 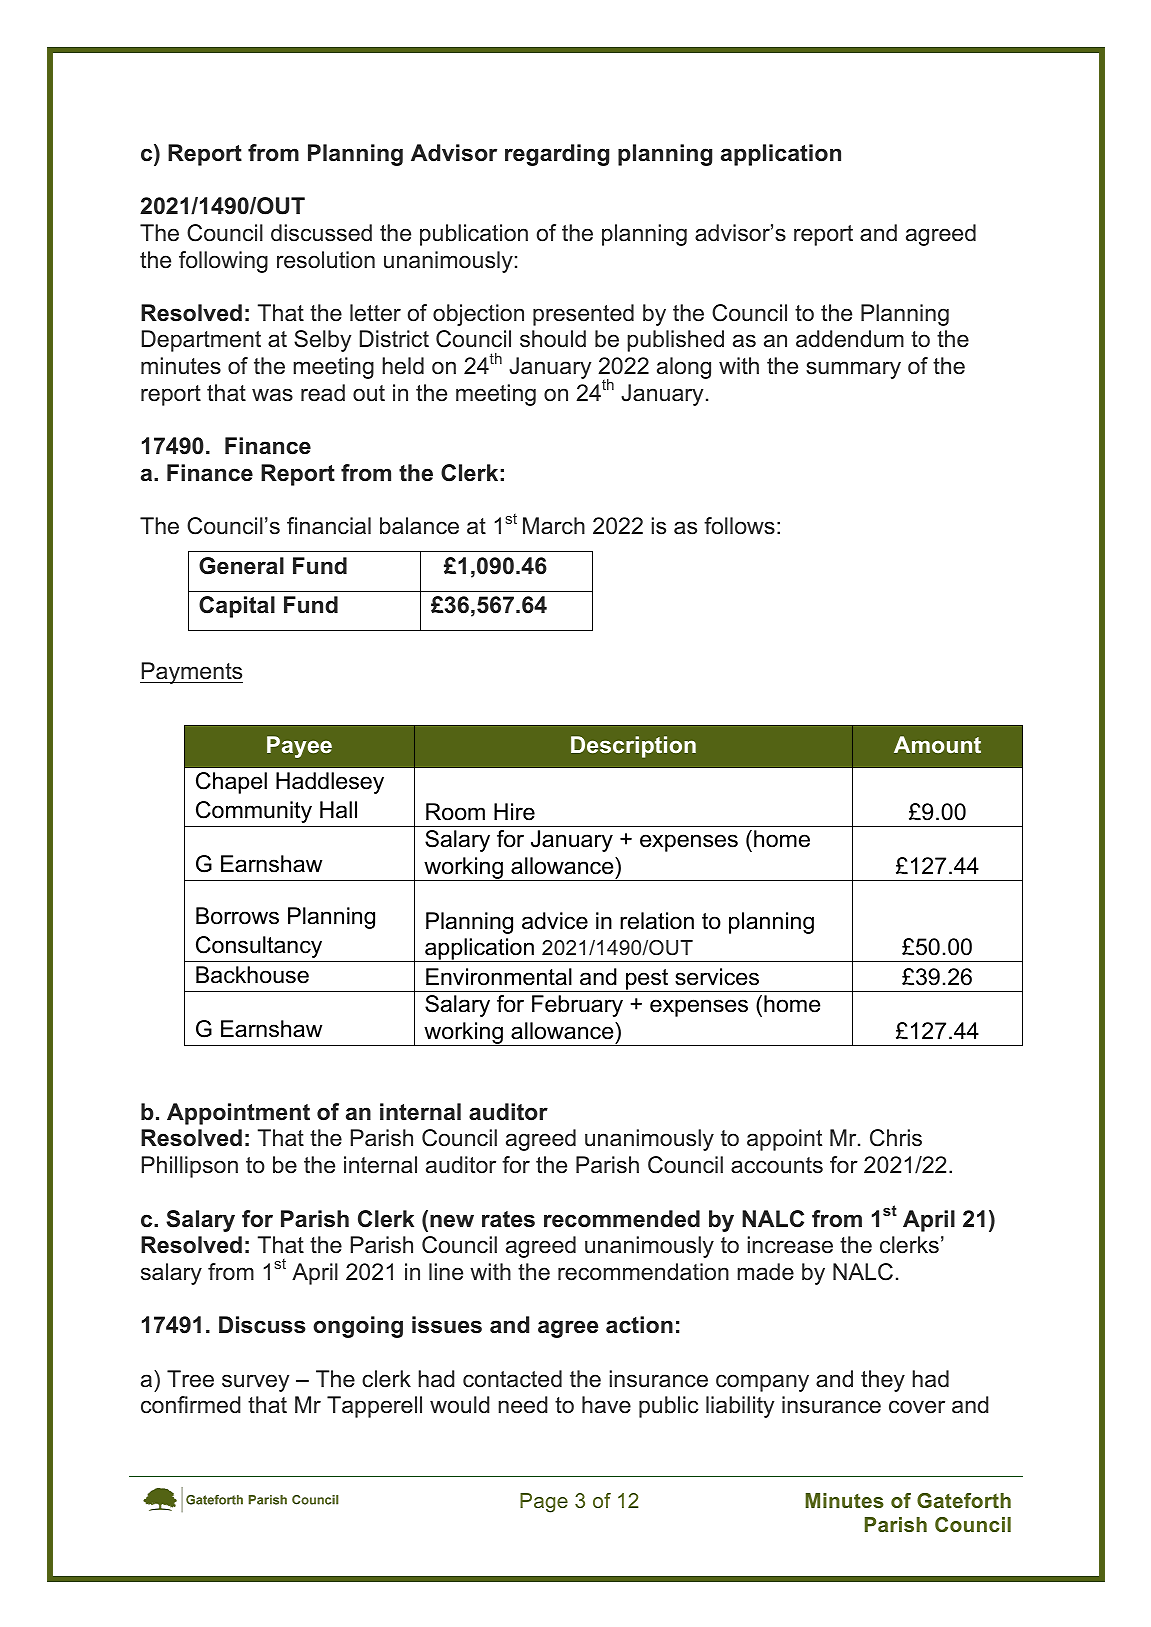 I want to click on survey, so click(x=255, y=1383).
